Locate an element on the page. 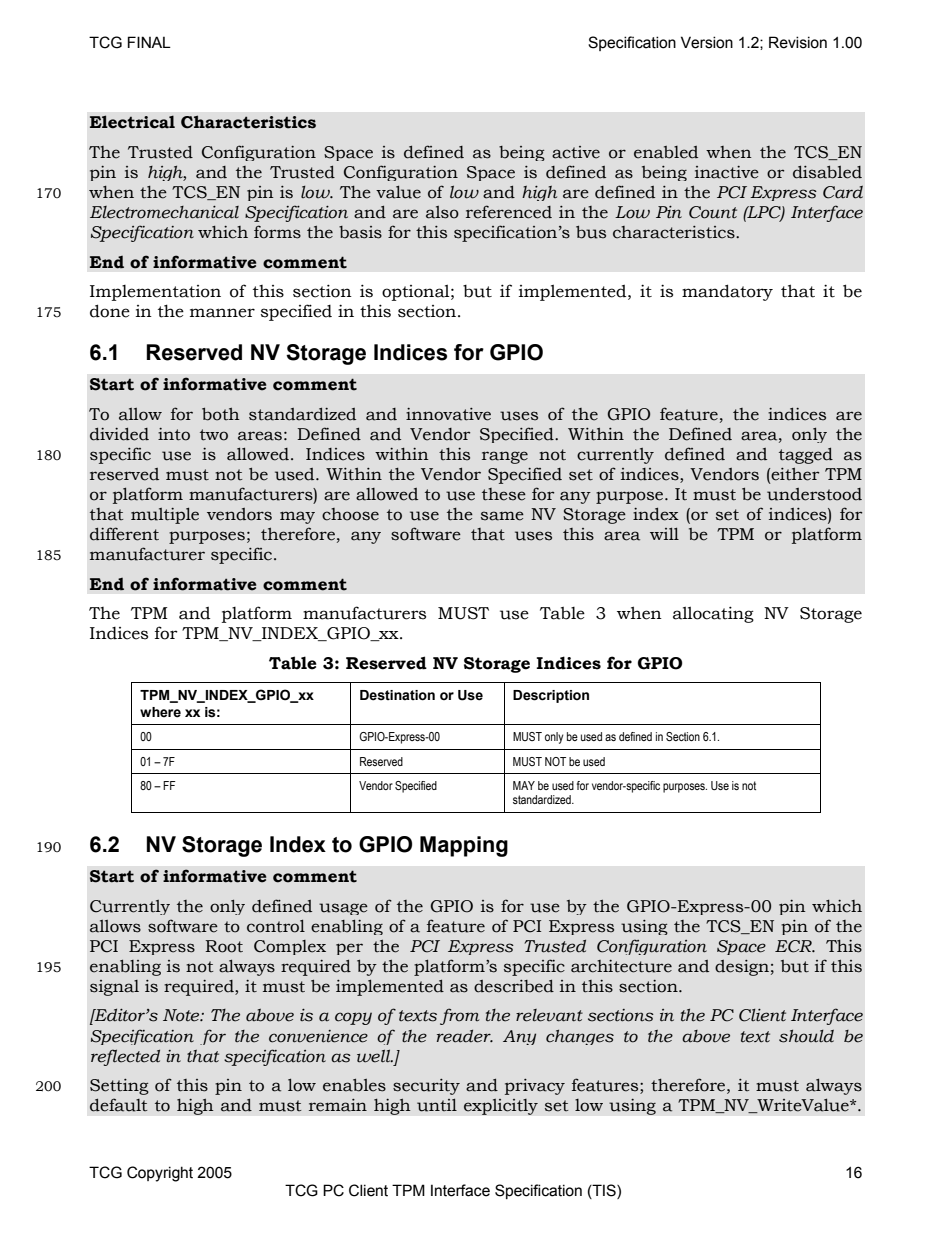 This image has width=952, height=1233. multiple is located at coordinates (165, 515).
